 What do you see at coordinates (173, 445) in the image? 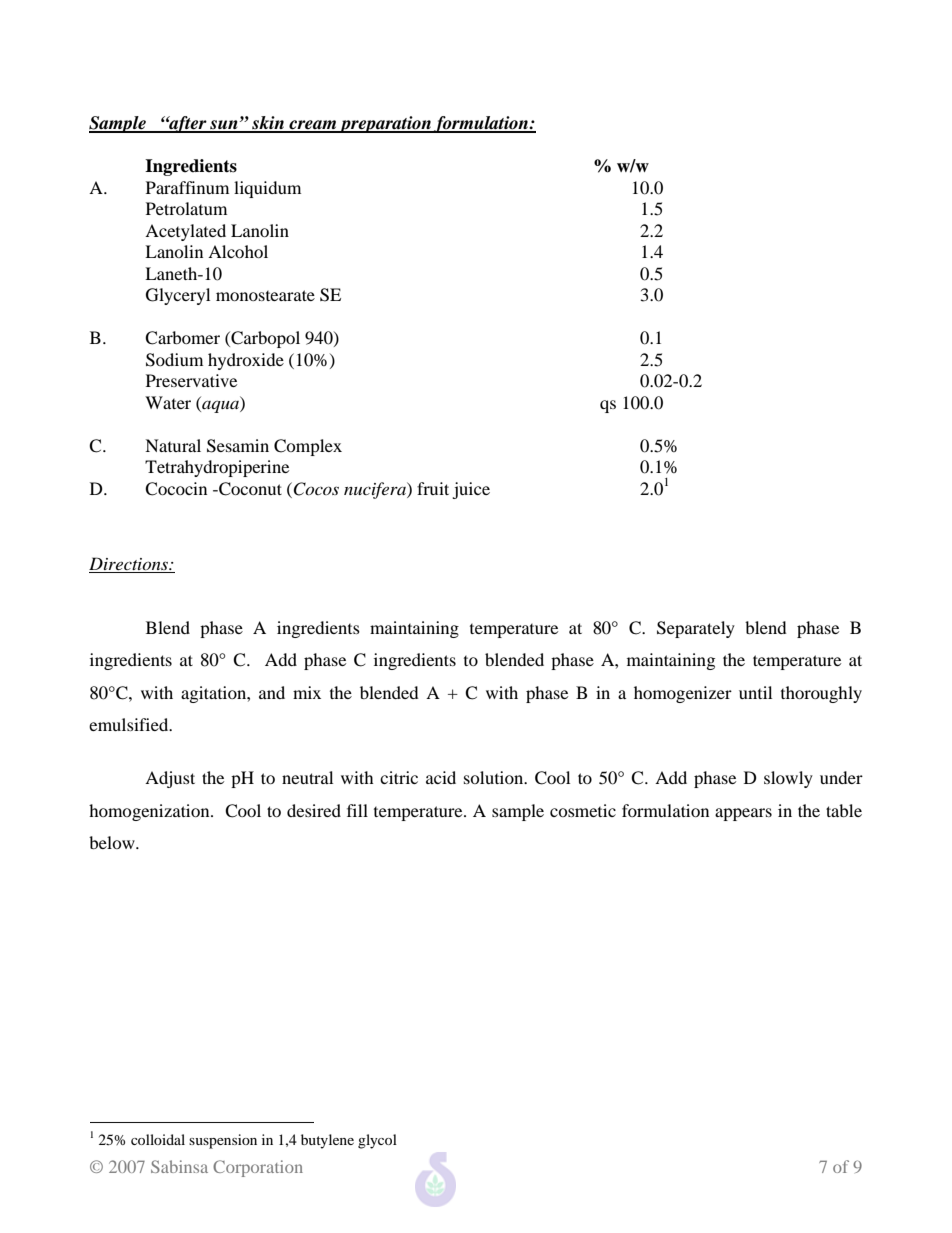
I see `Natural` at bounding box center [173, 445].
